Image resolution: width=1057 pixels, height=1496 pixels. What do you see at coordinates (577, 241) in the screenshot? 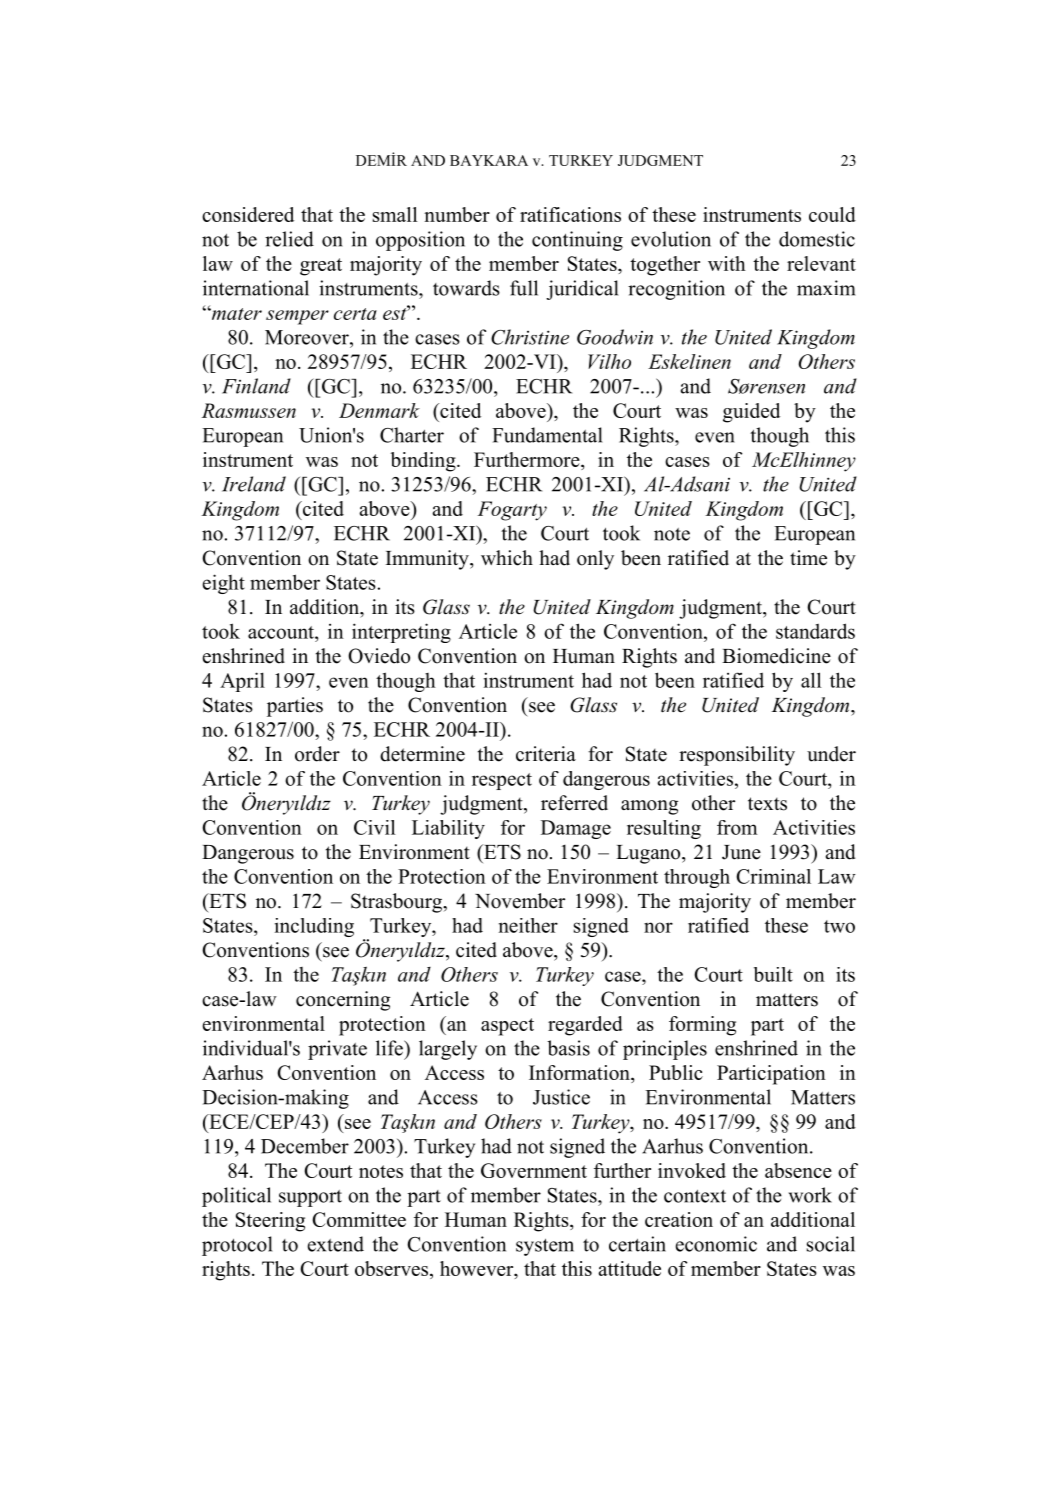
I see `continuing` at bounding box center [577, 241].
